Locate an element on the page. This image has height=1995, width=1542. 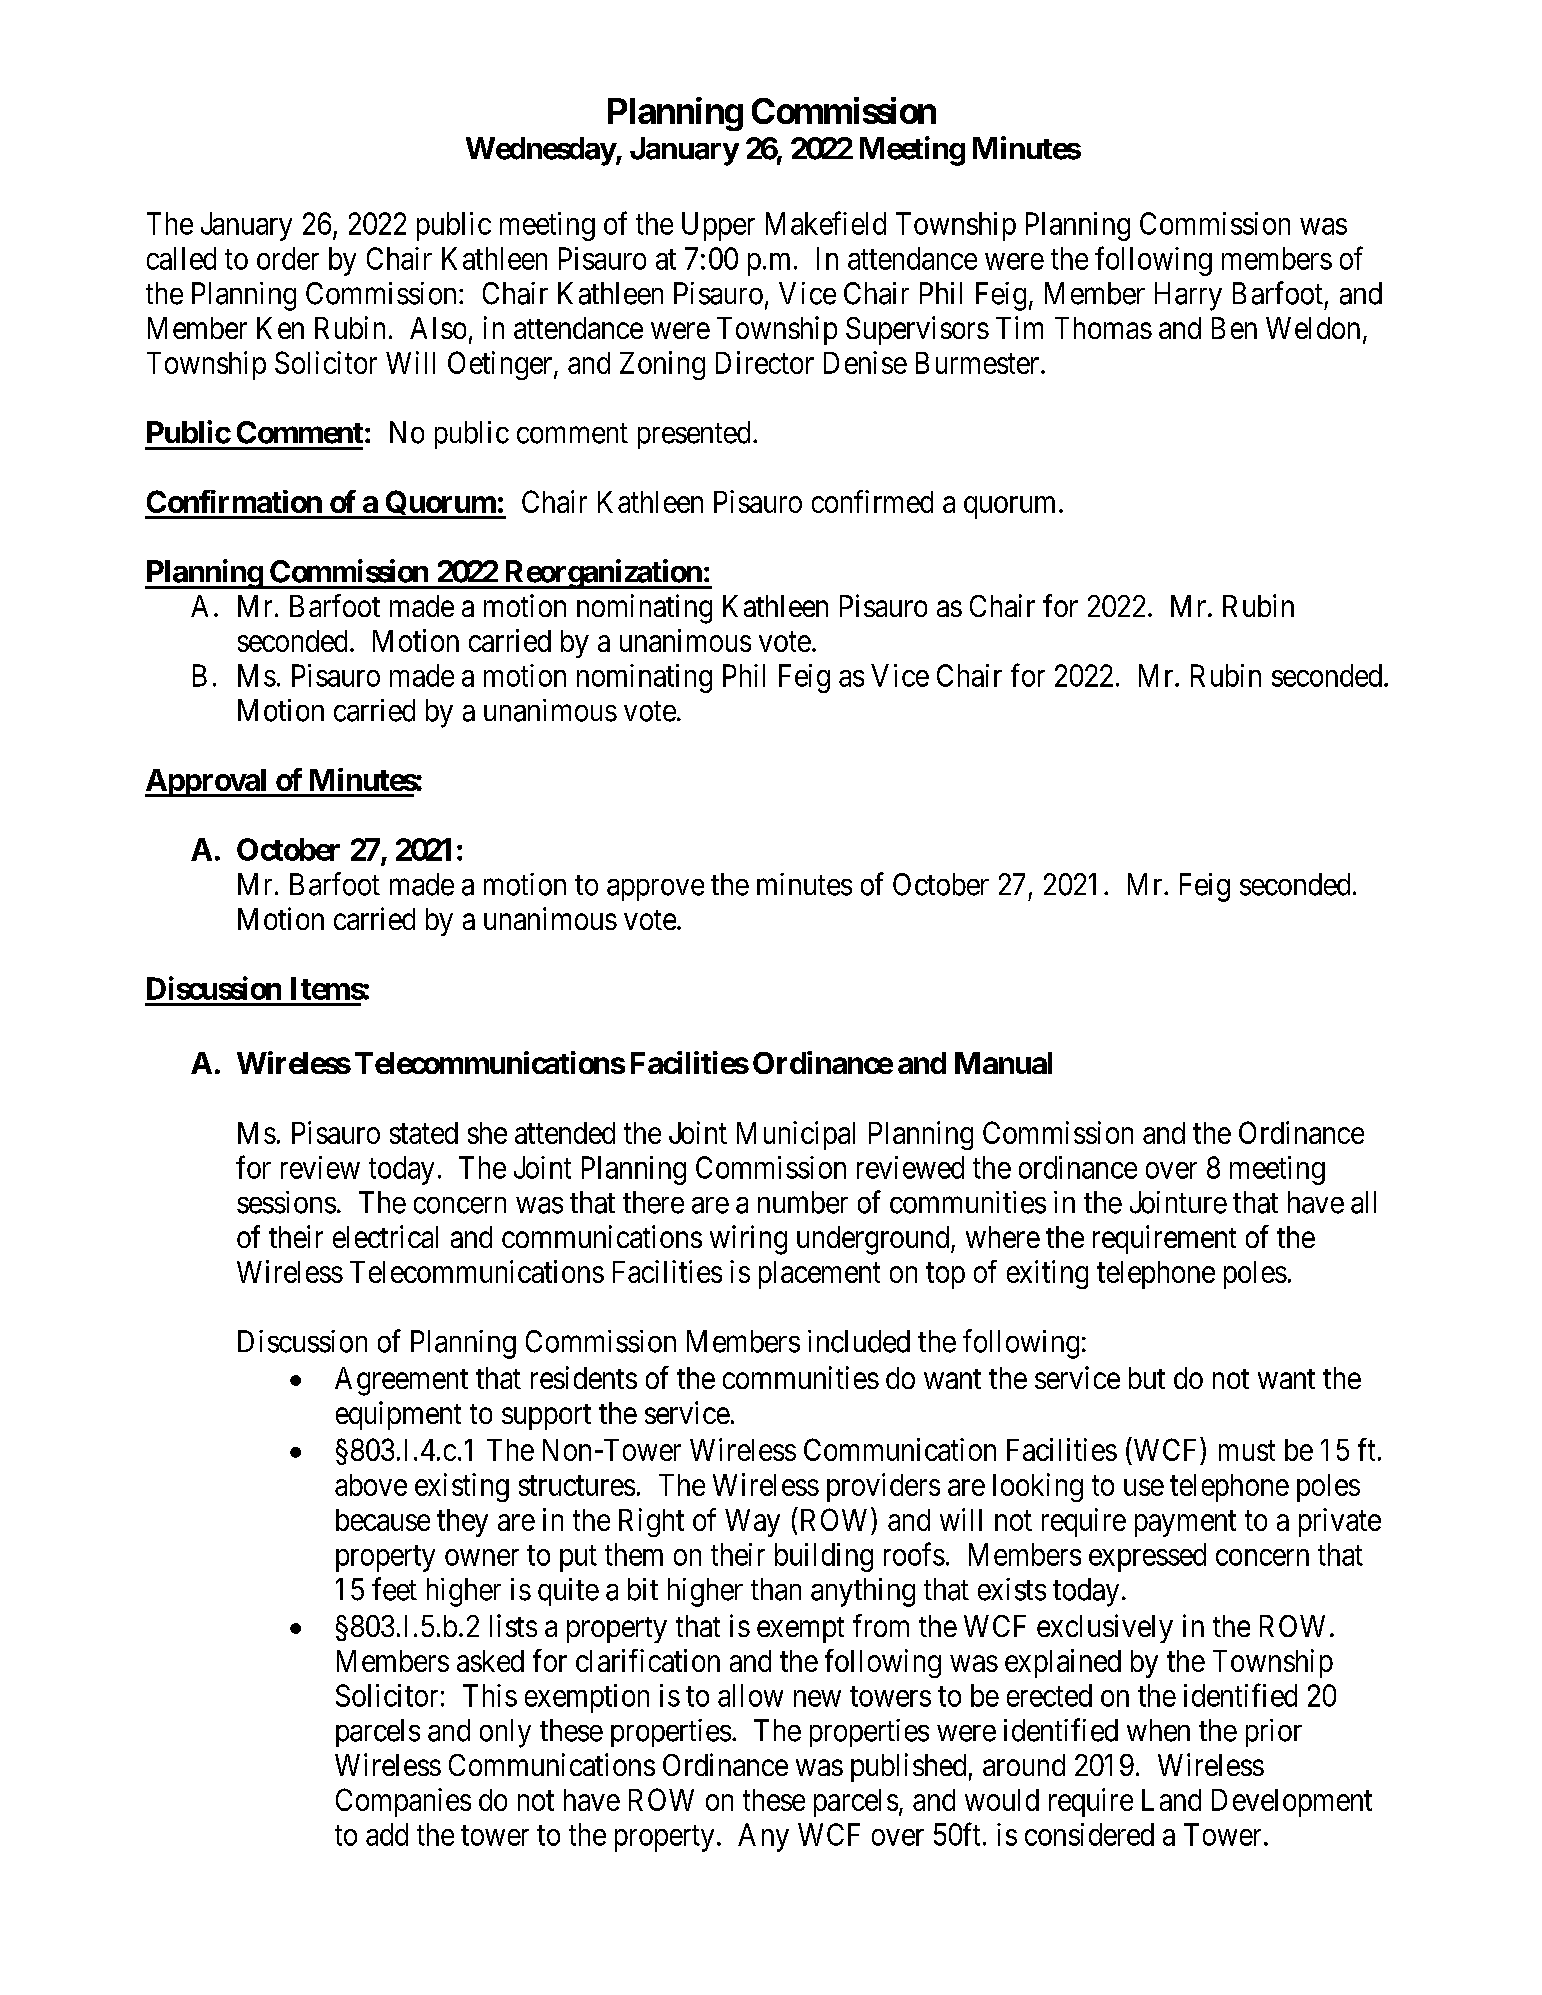
Agreement is located at coordinates (401, 1381).
